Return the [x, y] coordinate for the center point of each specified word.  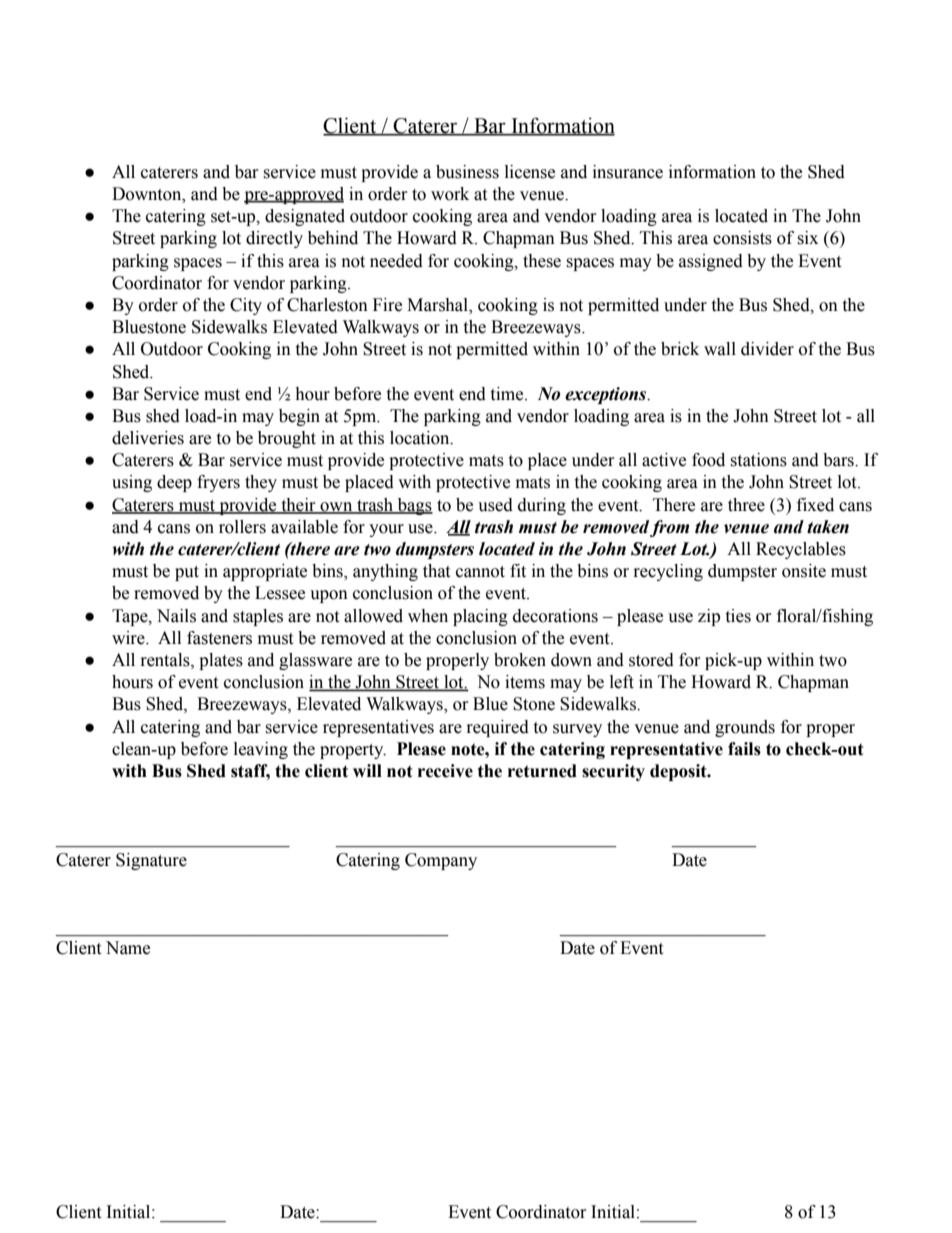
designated [305, 217]
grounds [745, 728]
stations [758, 460]
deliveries [148, 438]
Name [128, 948]
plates [221, 661]
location [421, 438]
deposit [679, 772]
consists [742, 238]
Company [441, 861]
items [525, 682]
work [450, 194]
